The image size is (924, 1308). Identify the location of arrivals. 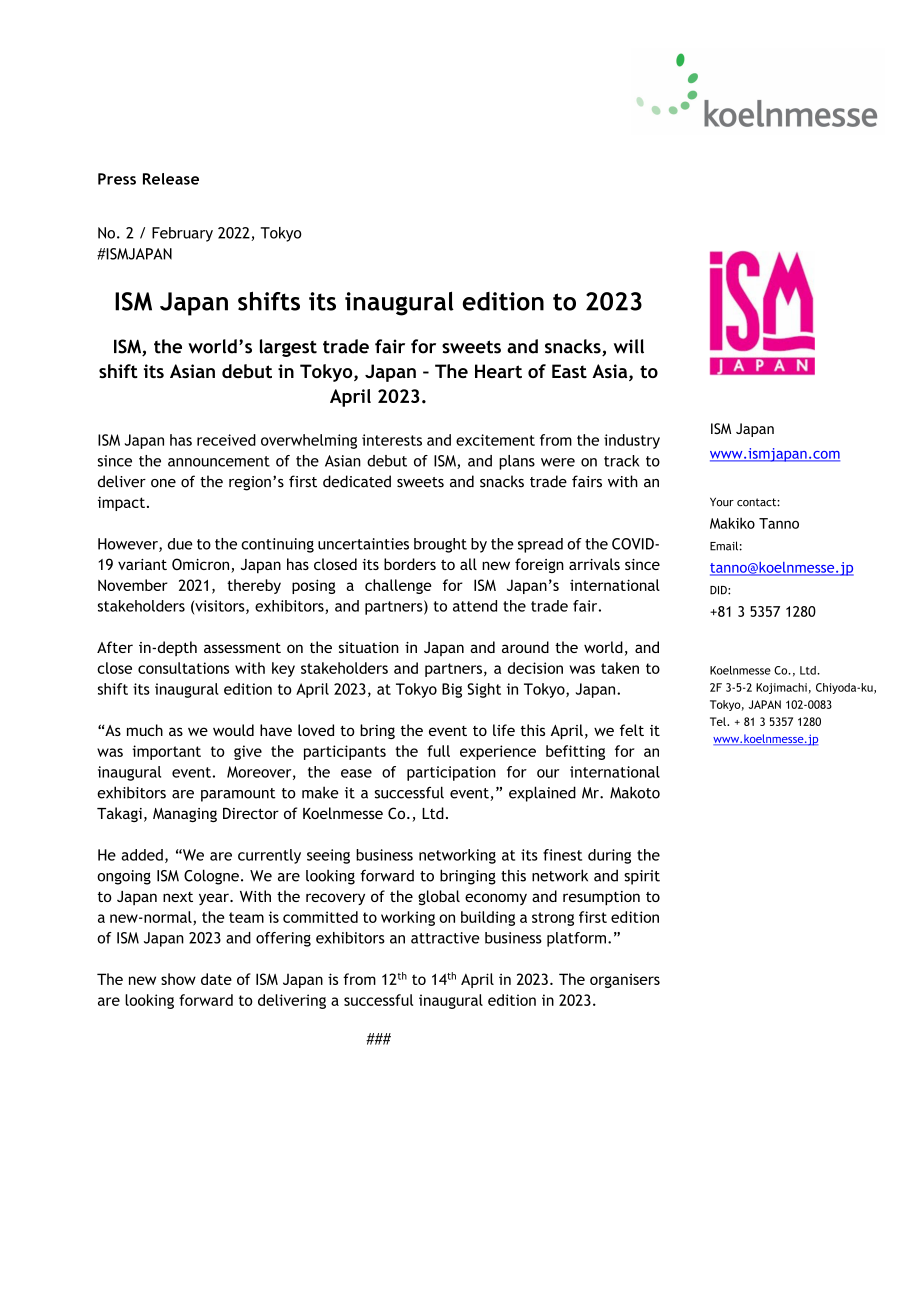
(594, 564).
